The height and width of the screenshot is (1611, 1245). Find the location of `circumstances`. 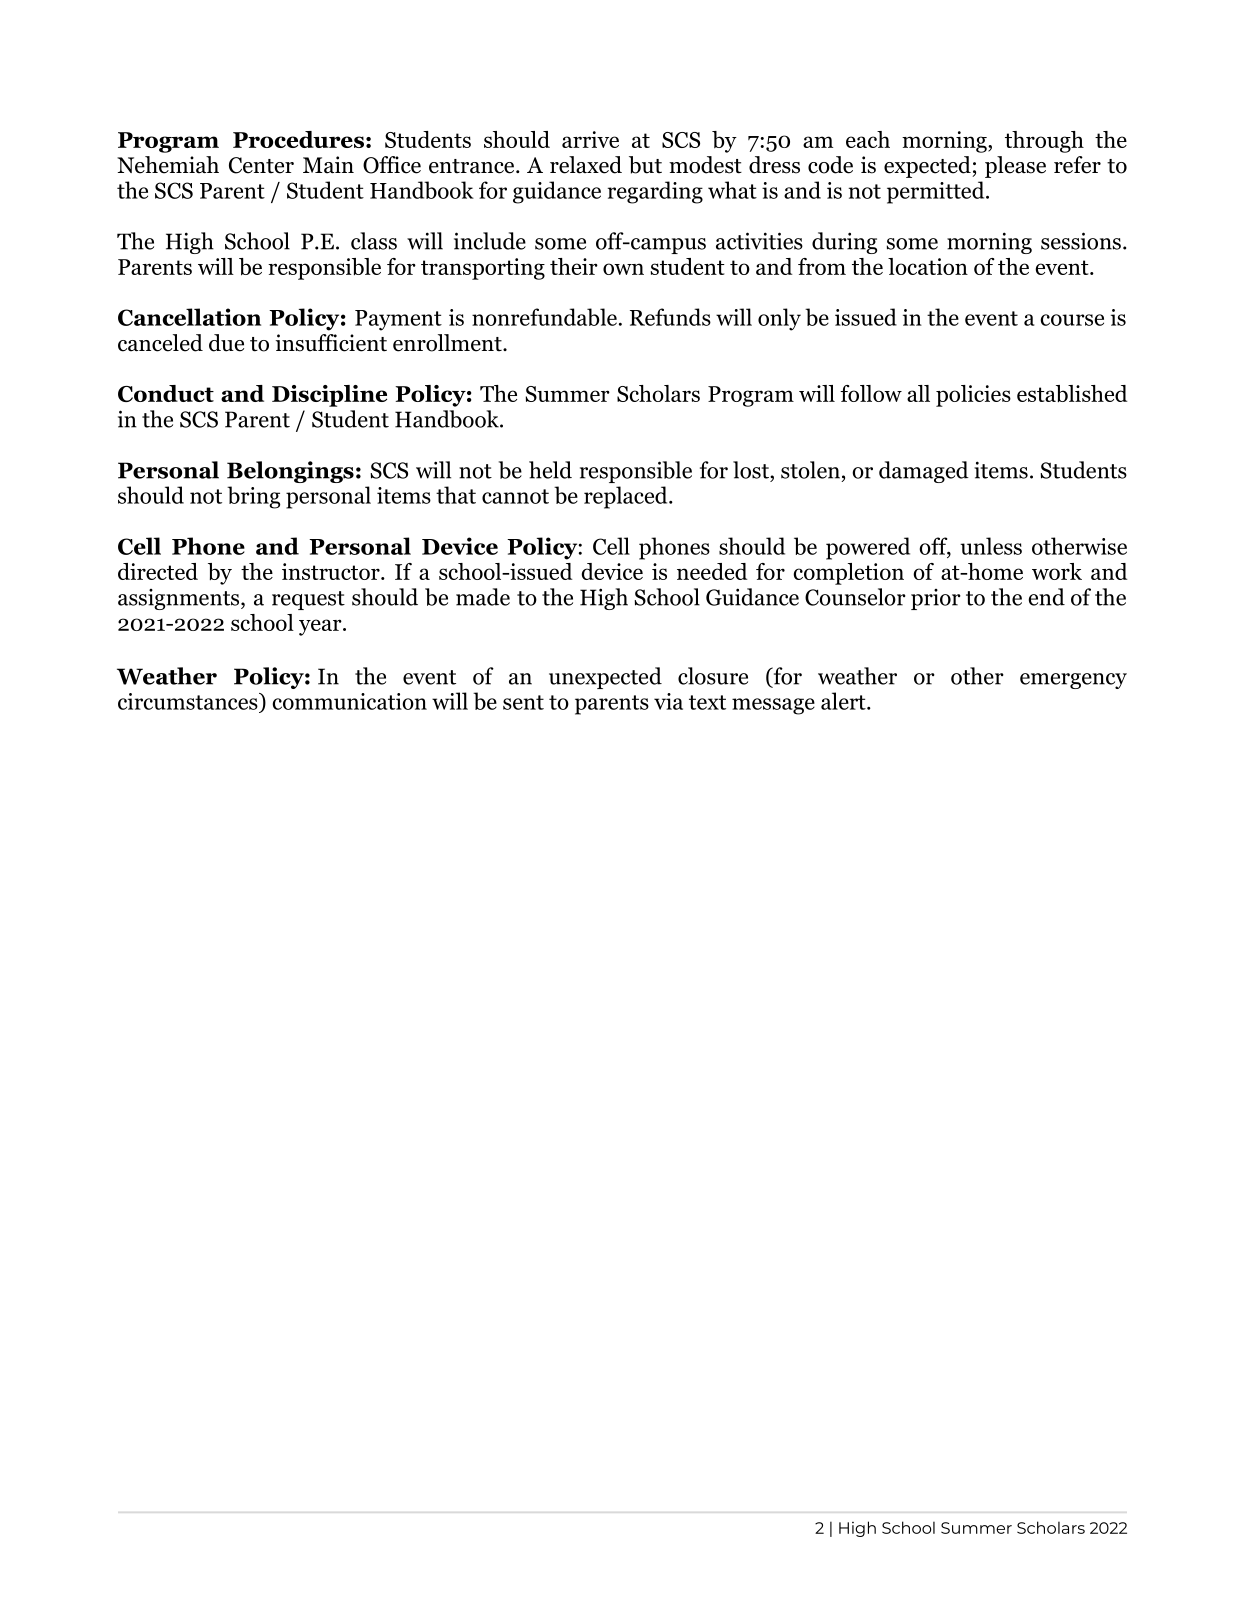

circumstances is located at coordinates (189, 701).
